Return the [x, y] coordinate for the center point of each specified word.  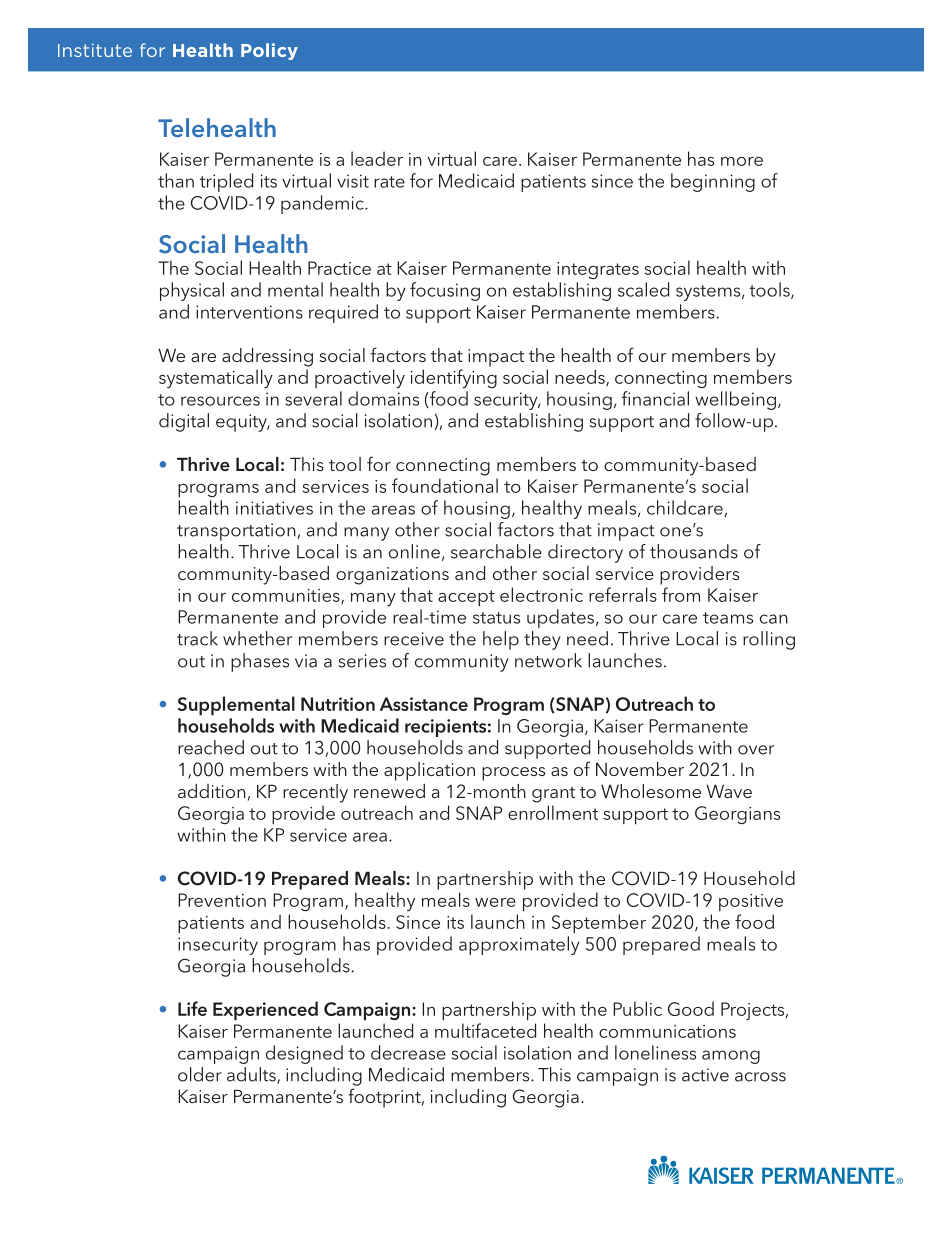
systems [709, 293]
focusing [445, 291]
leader [377, 158]
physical [192, 291]
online [414, 551]
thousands [694, 551]
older [200, 1074]
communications [667, 1031]
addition [212, 791]
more [742, 161]
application [429, 771]
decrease [408, 1052]
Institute [95, 50]
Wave [729, 791]
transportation [237, 532]
